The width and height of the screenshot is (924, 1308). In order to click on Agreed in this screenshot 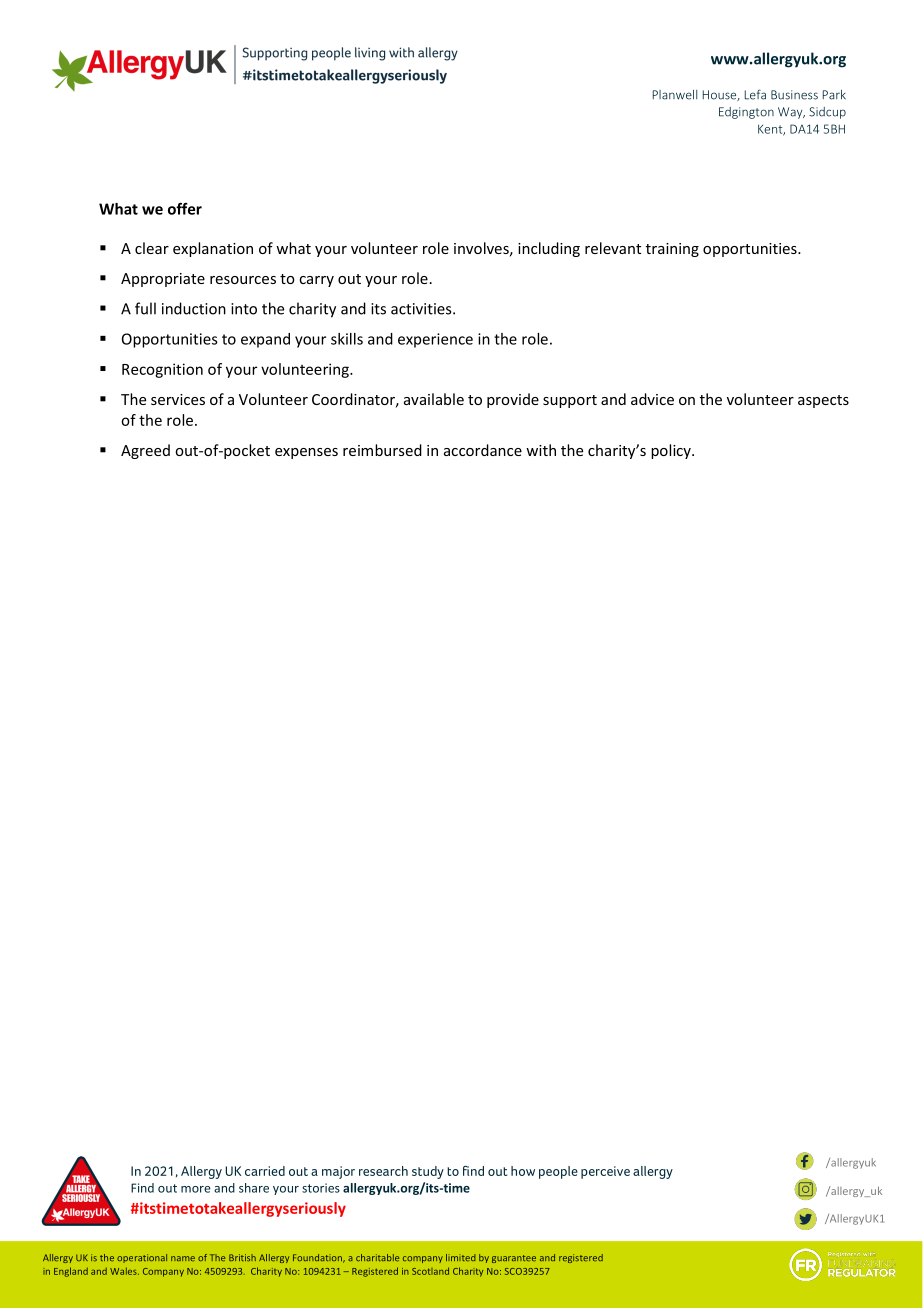, I will do `click(145, 451)`.
